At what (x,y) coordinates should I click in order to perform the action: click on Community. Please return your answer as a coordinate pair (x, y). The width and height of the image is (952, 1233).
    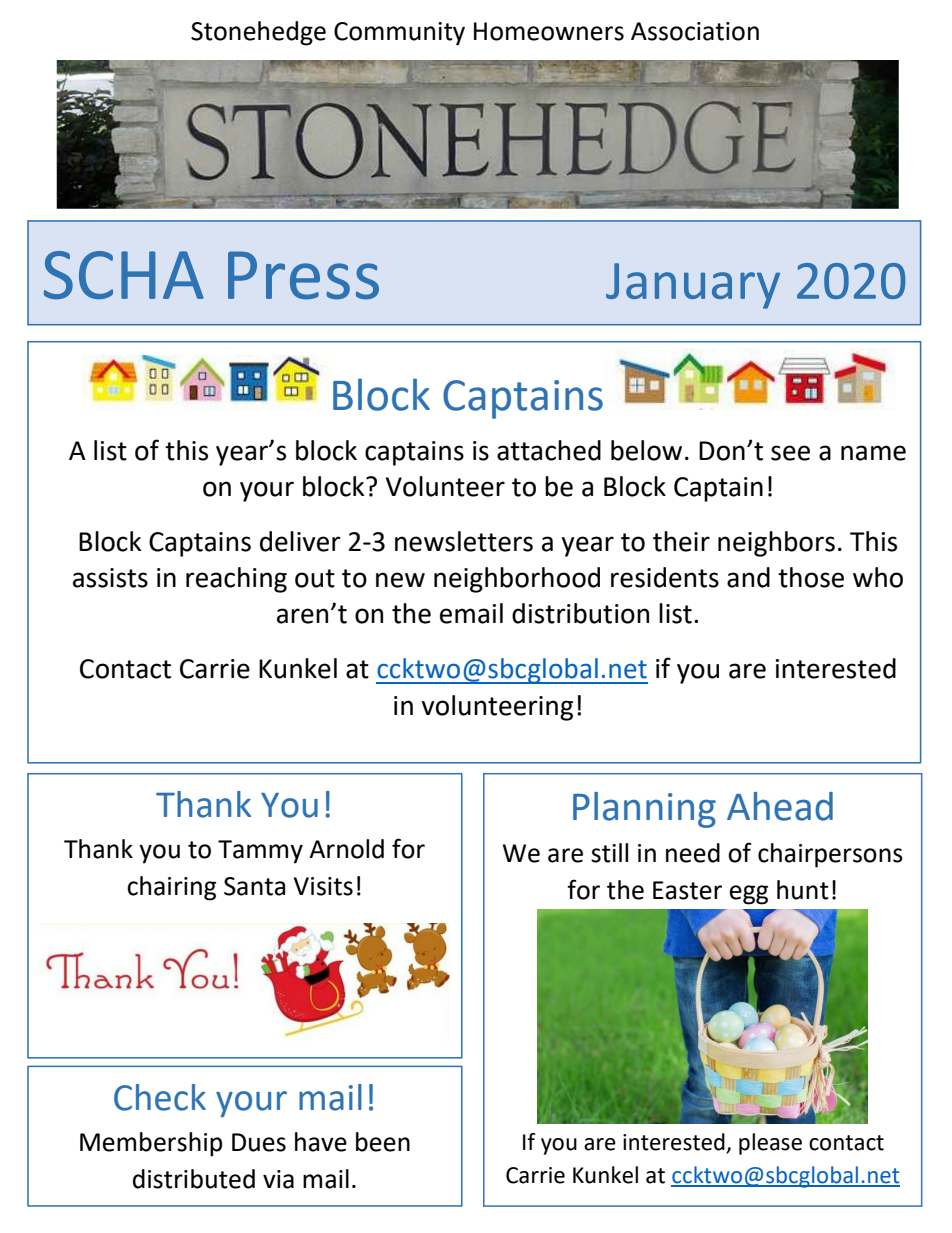
    Looking at the image, I should click on (399, 34).
